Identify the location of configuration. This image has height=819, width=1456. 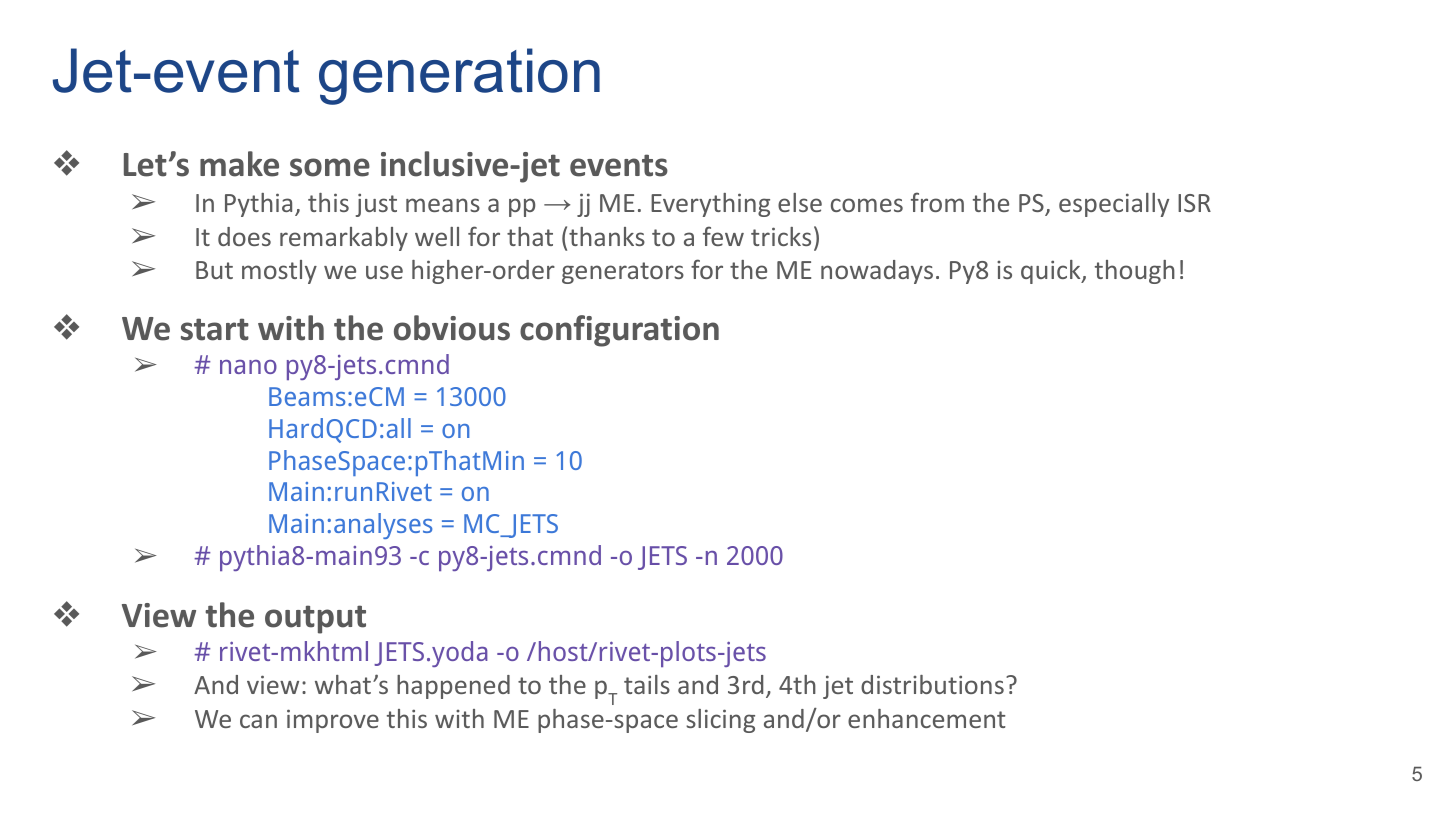
(619, 331).
